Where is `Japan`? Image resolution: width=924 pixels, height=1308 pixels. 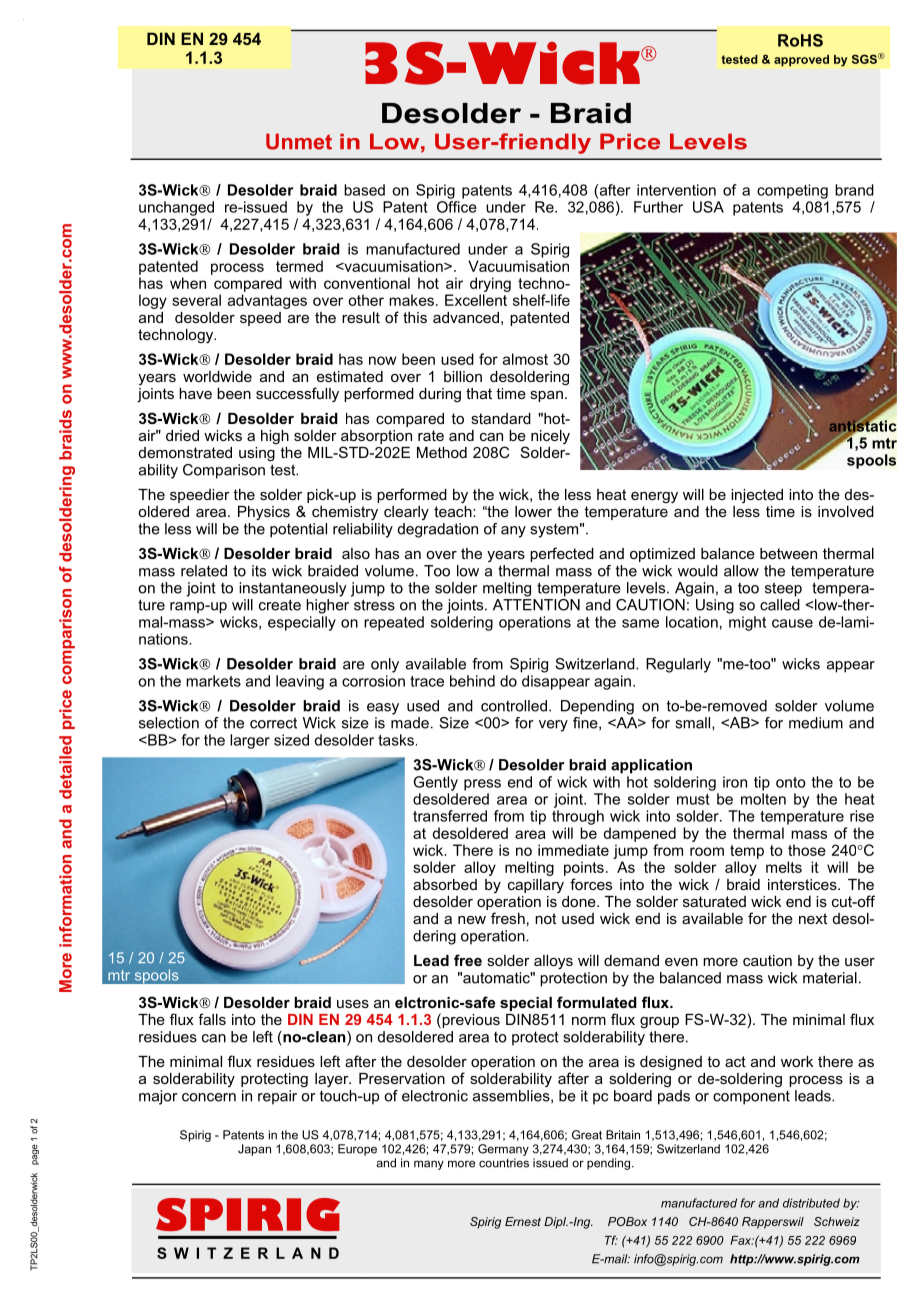
Japan is located at coordinates (254, 1150).
